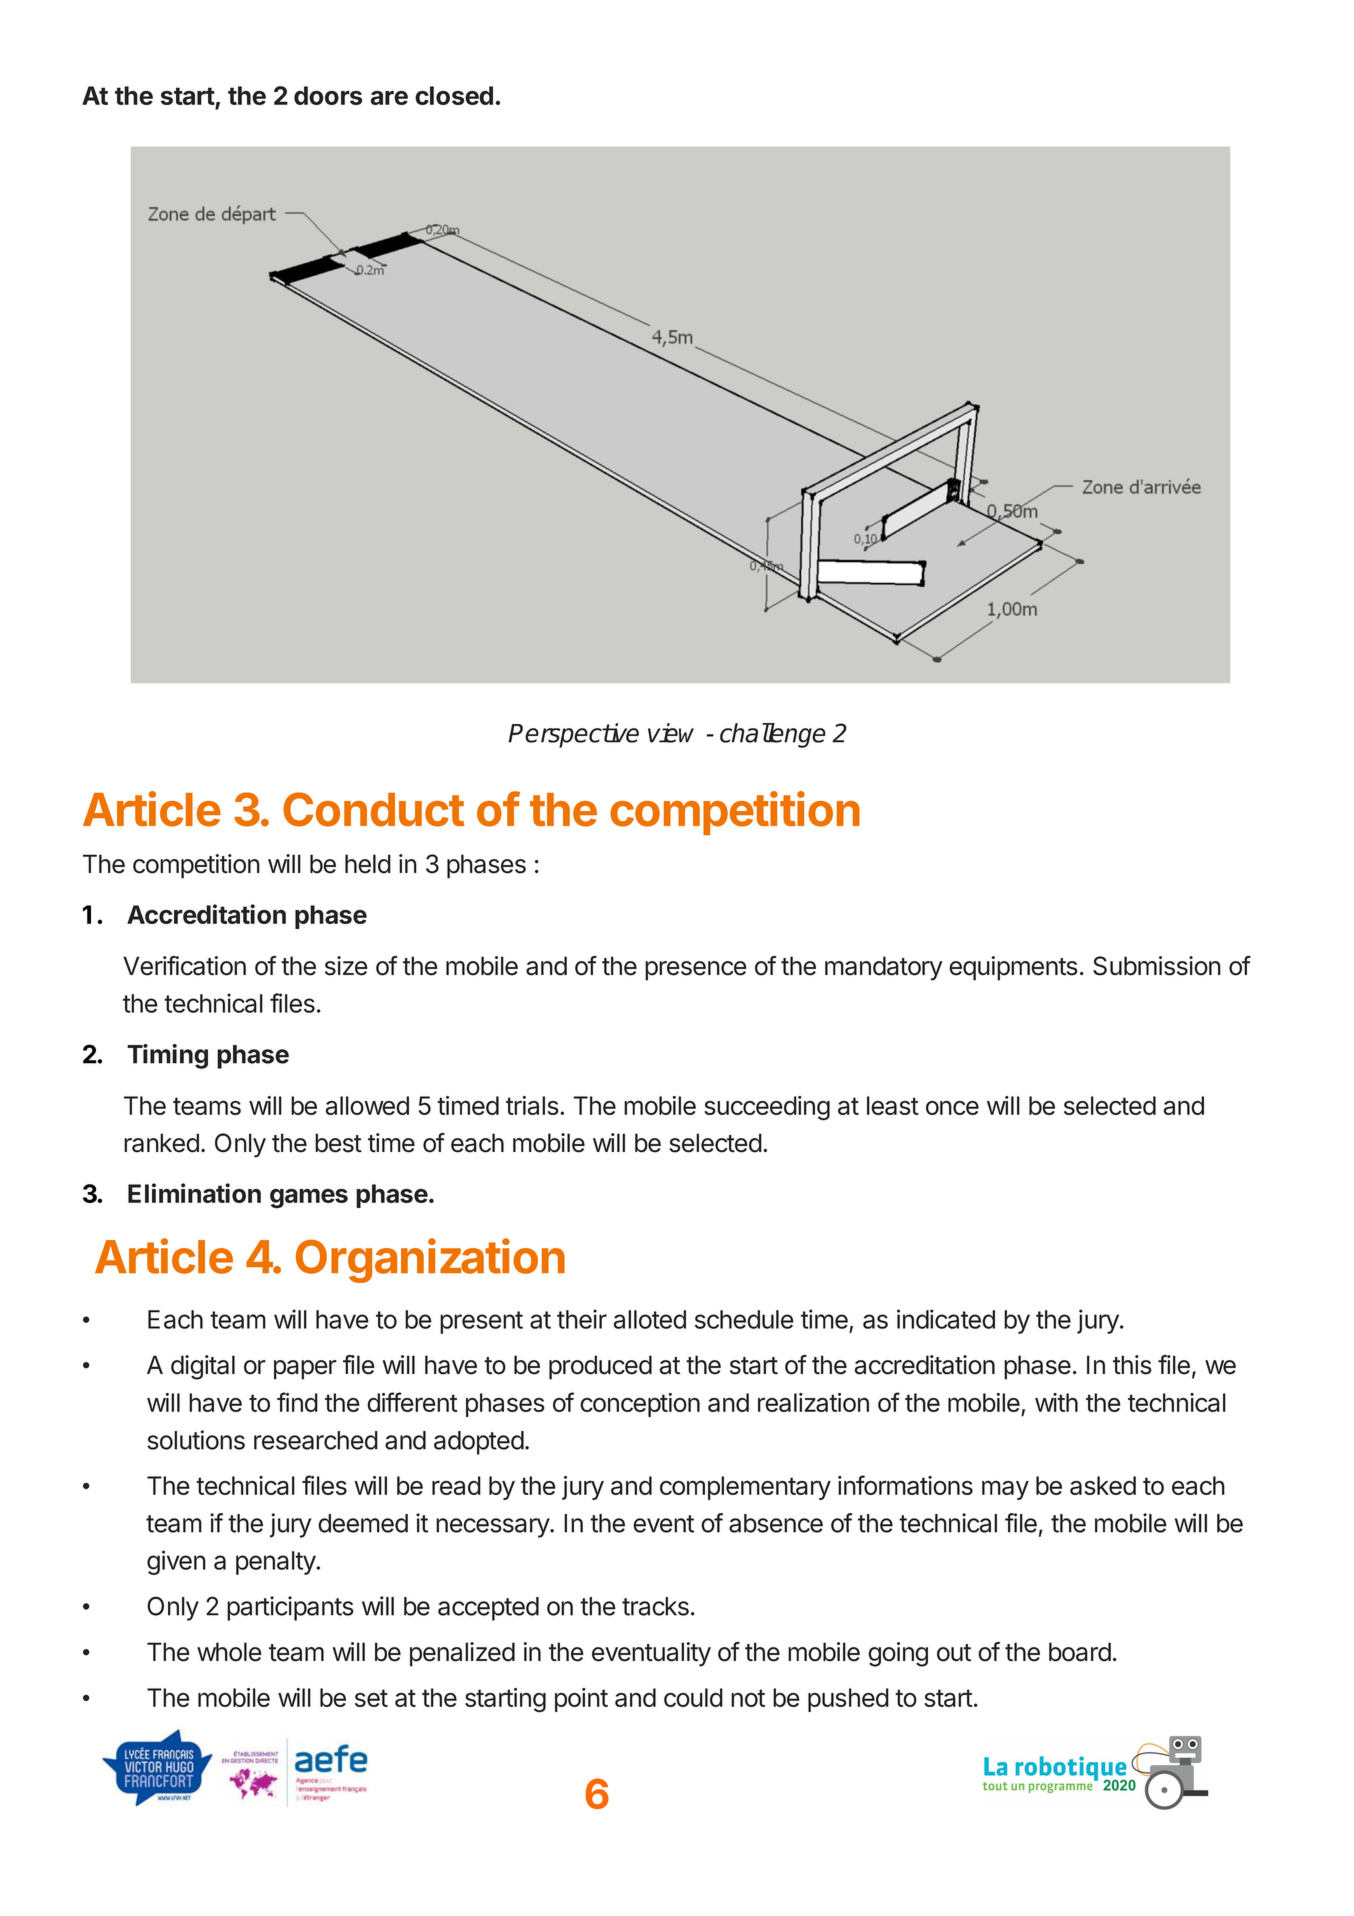  I want to click on are, so click(389, 97).
